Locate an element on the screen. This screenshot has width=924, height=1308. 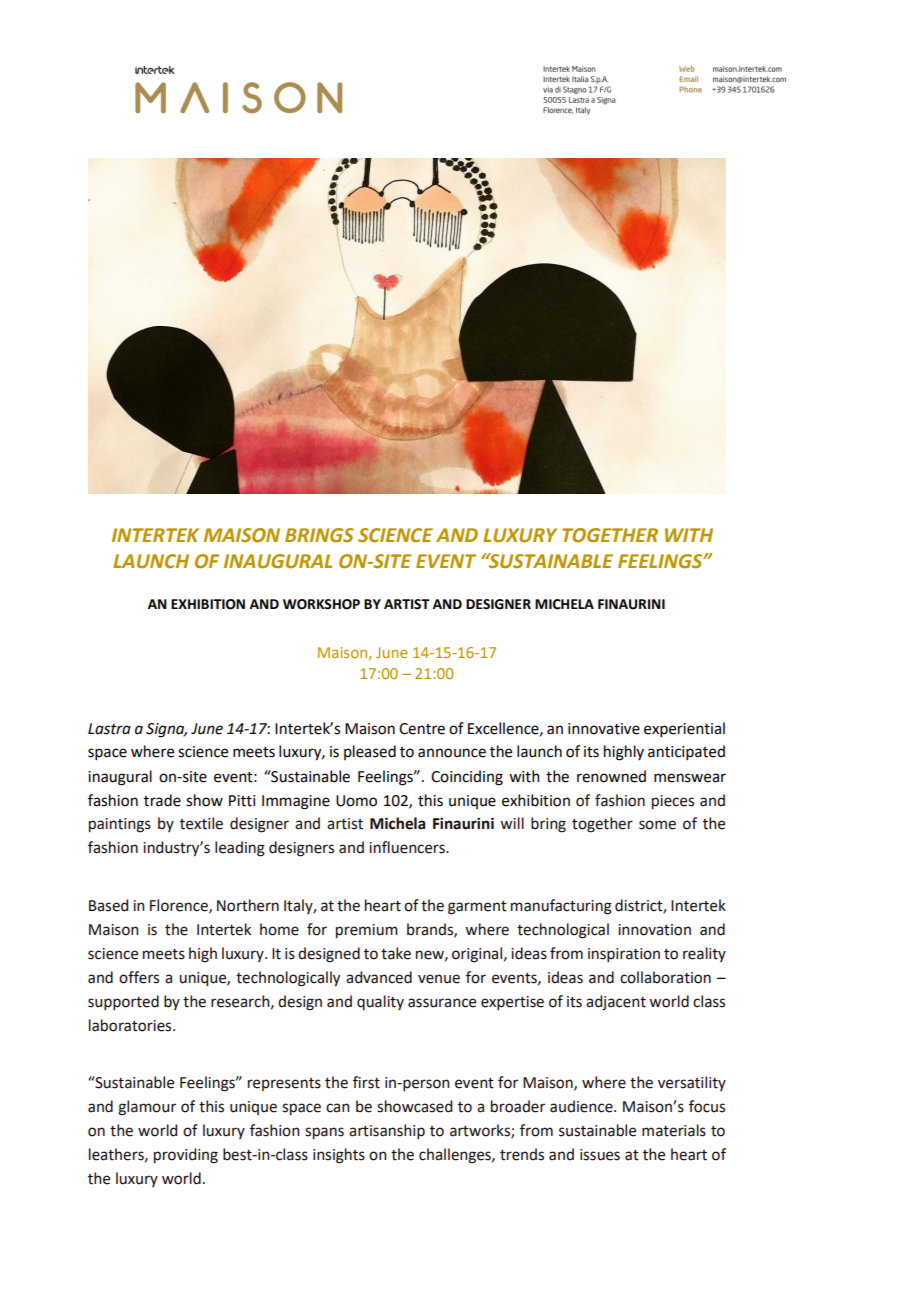
innovative is located at coordinates (604, 729).
